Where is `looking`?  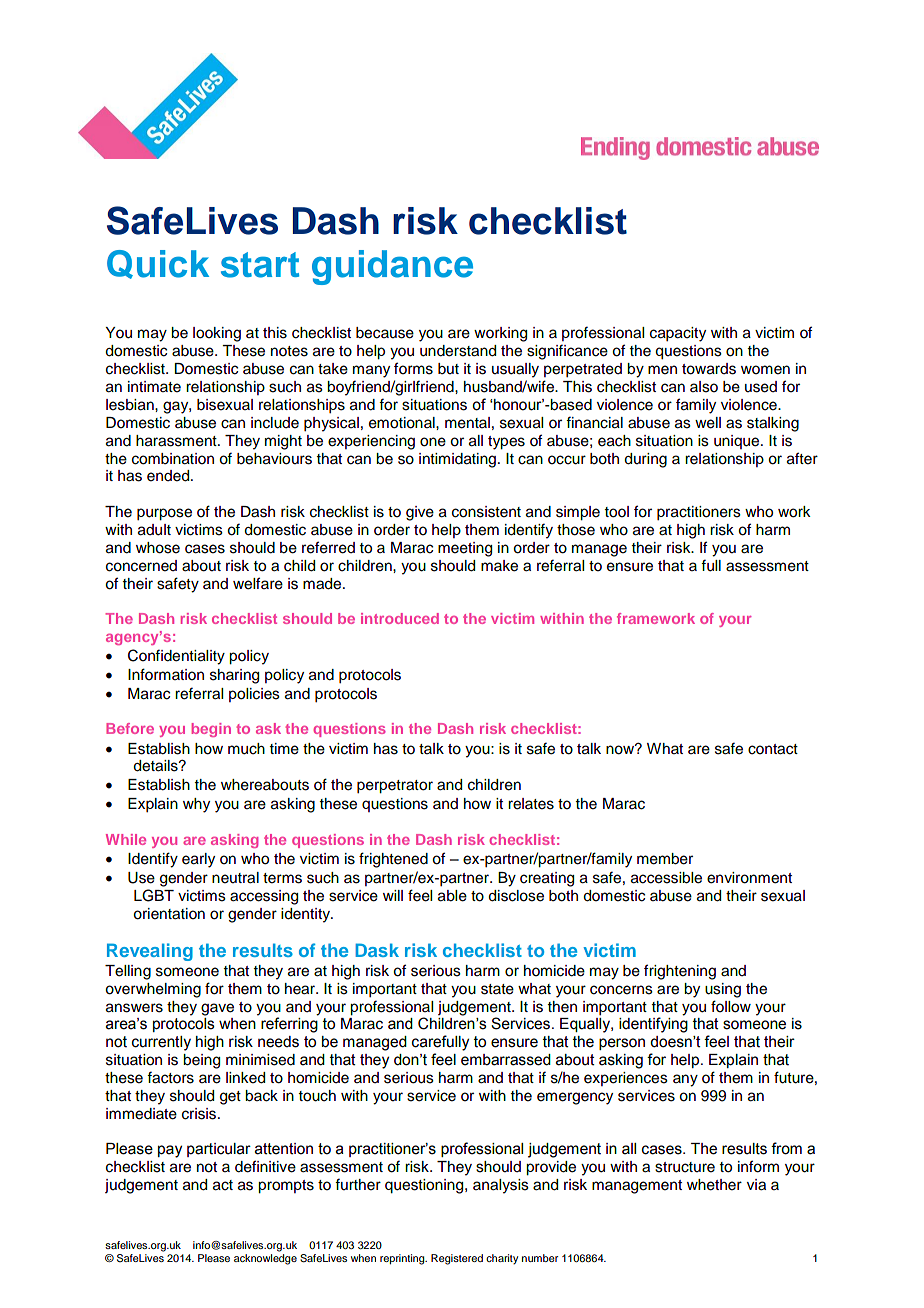
looking is located at coordinates (217, 334).
